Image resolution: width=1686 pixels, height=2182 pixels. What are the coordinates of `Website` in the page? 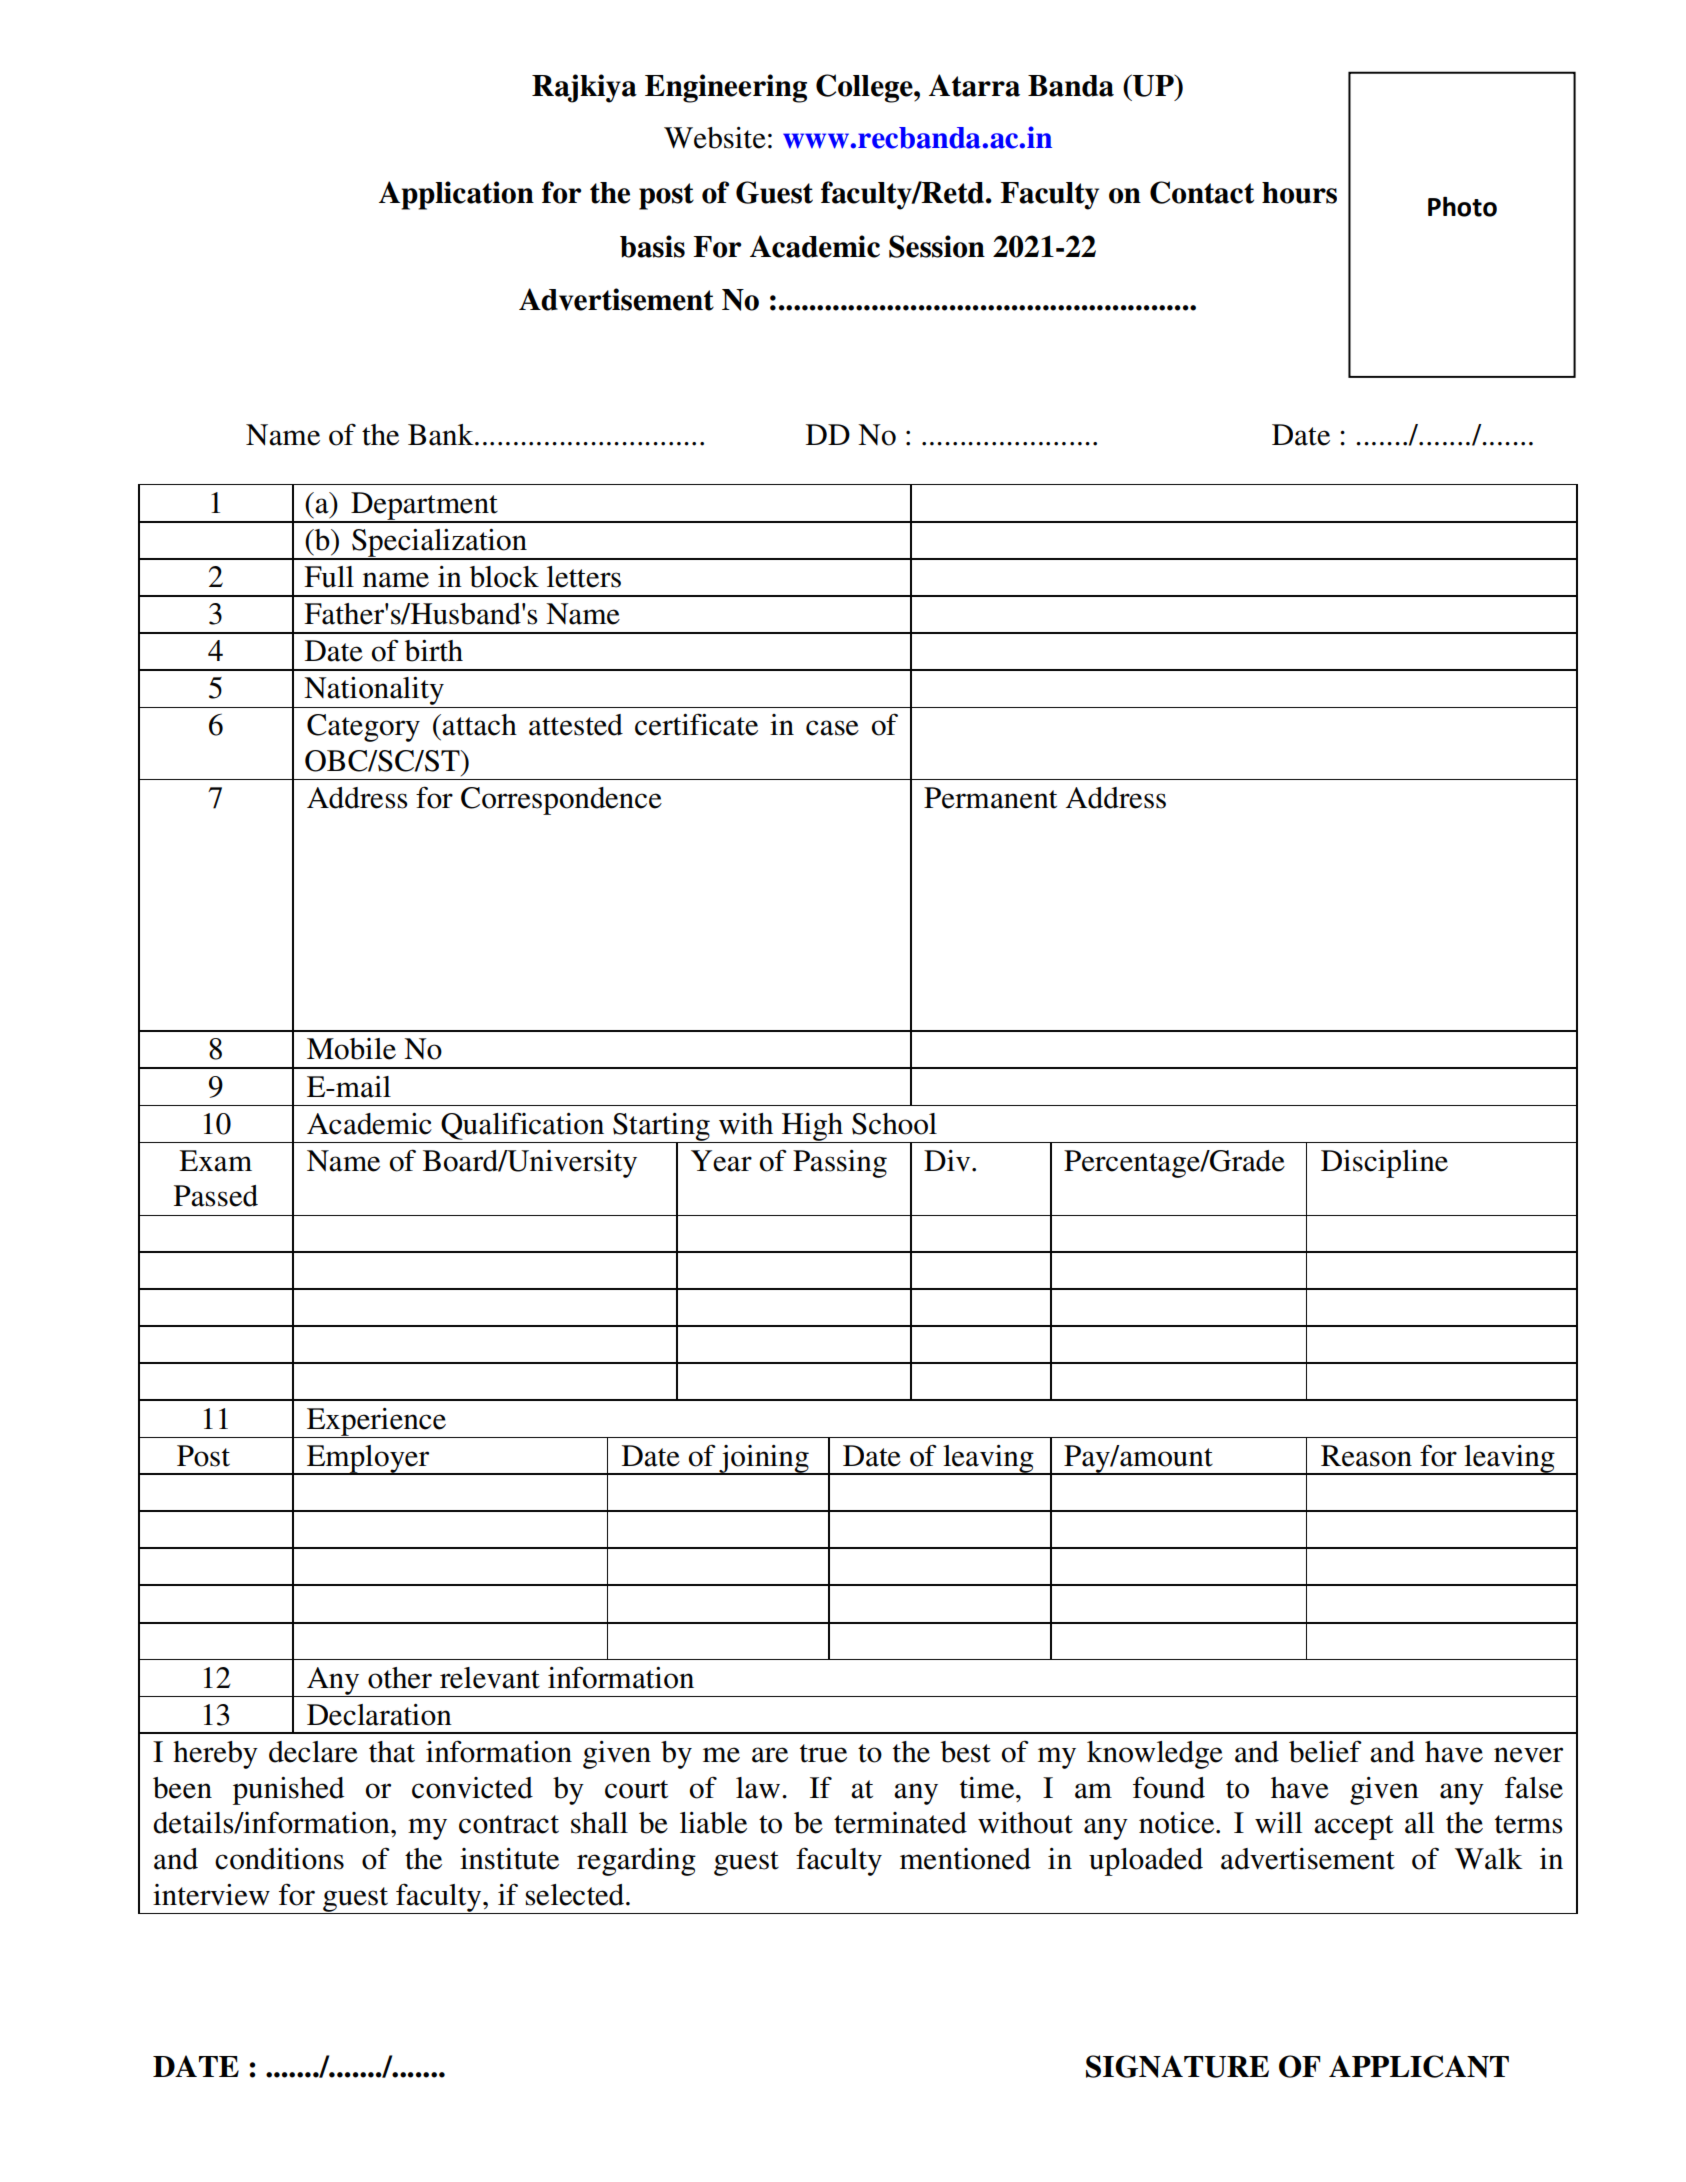 It's located at (715, 138).
